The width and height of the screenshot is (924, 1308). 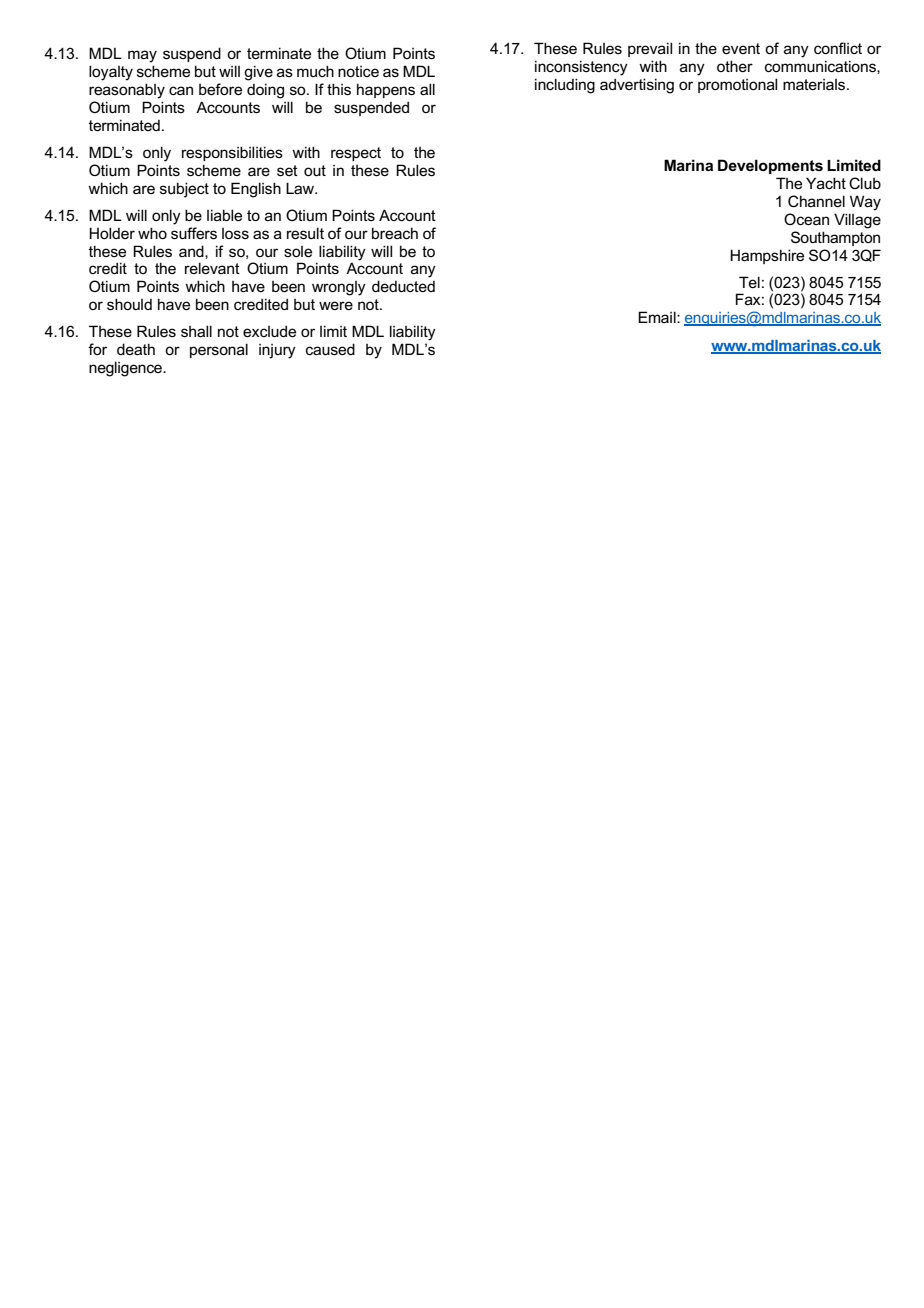 I want to click on inconsistency, so click(x=581, y=68).
